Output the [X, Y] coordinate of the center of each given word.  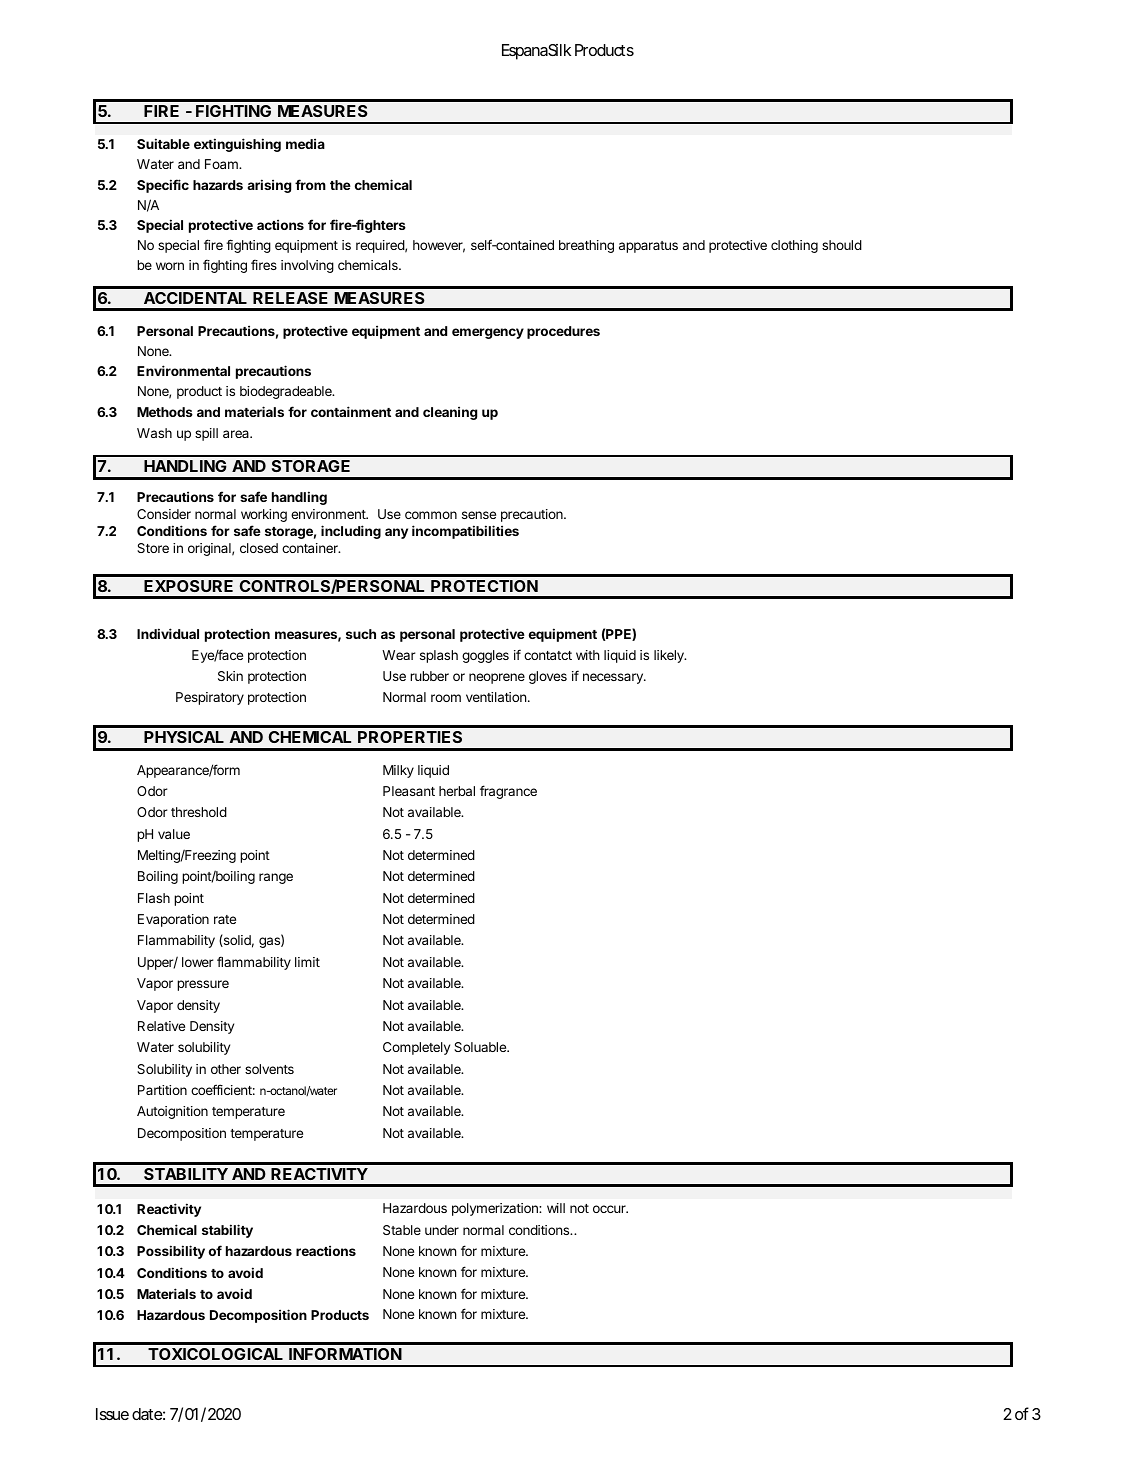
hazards [218, 185]
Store [153, 548]
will [556, 1208]
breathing [586, 246]
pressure [203, 985]
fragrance [508, 792]
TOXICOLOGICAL [215, 1354]
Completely [416, 1048]
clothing [794, 246]
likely [670, 656]
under [442, 1230]
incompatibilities [465, 532]
